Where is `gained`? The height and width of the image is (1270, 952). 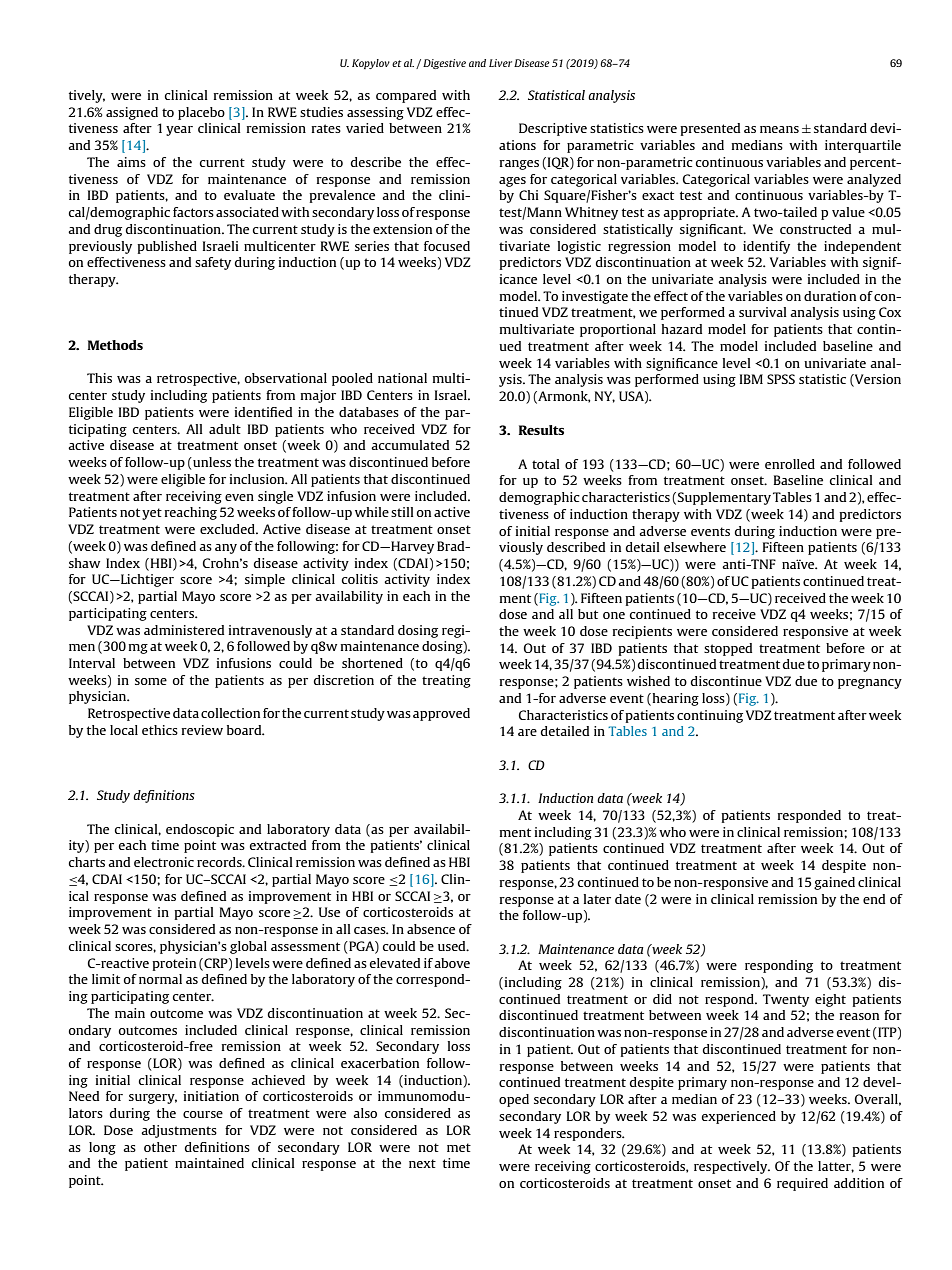
gained is located at coordinates (834, 883).
